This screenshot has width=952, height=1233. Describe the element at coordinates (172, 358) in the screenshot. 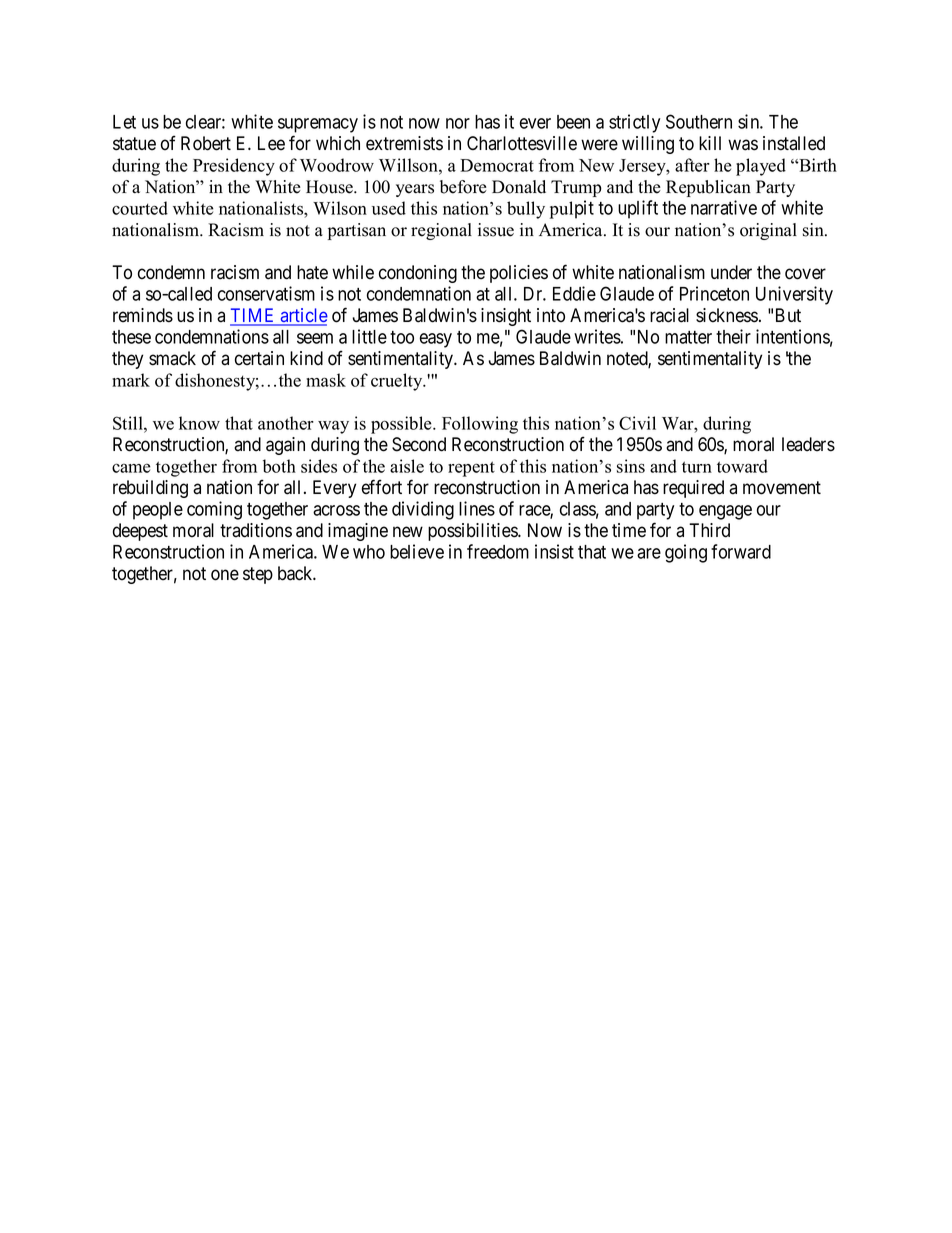

I see `smack` at that location.
